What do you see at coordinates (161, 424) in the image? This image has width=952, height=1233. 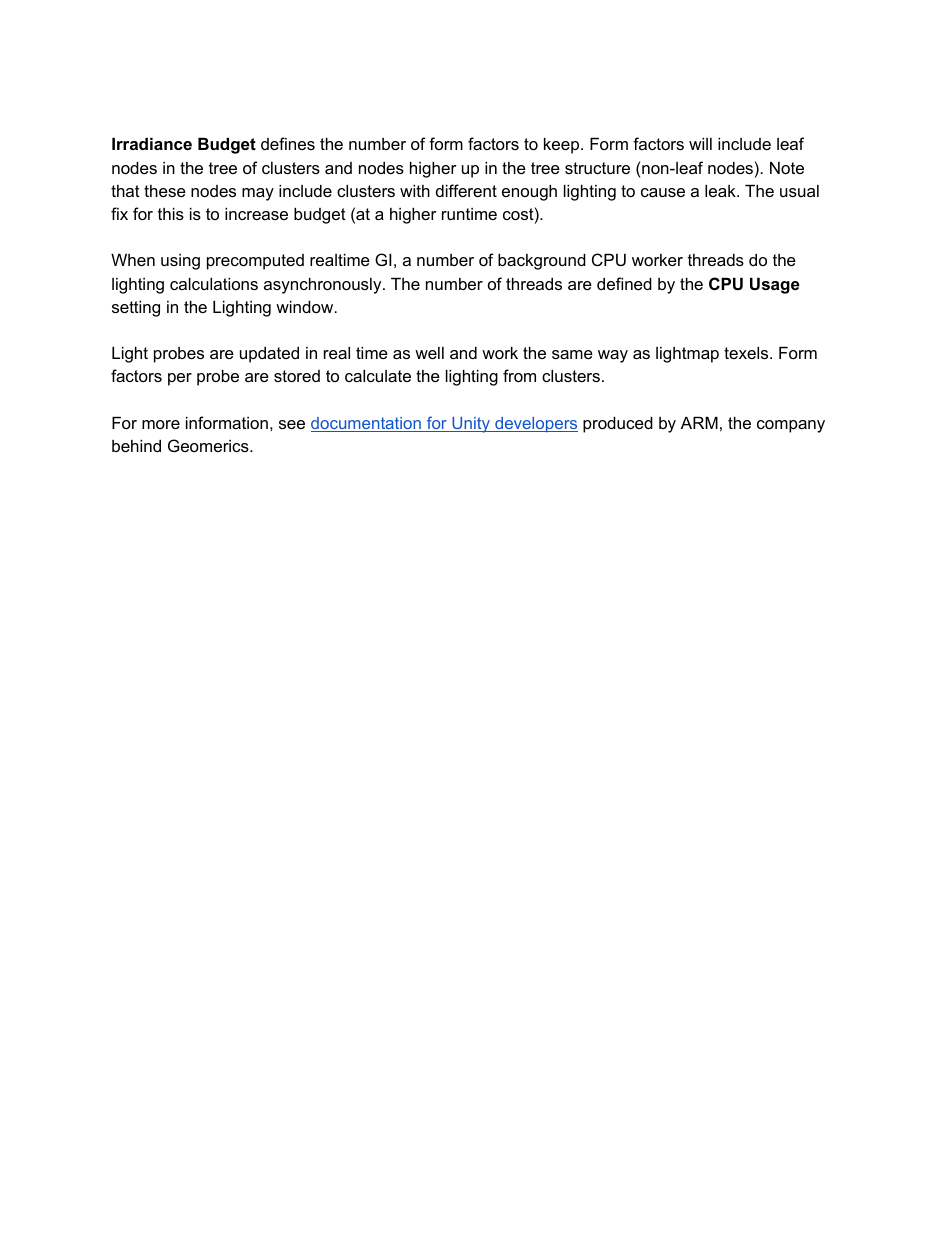 I see `more` at bounding box center [161, 424].
